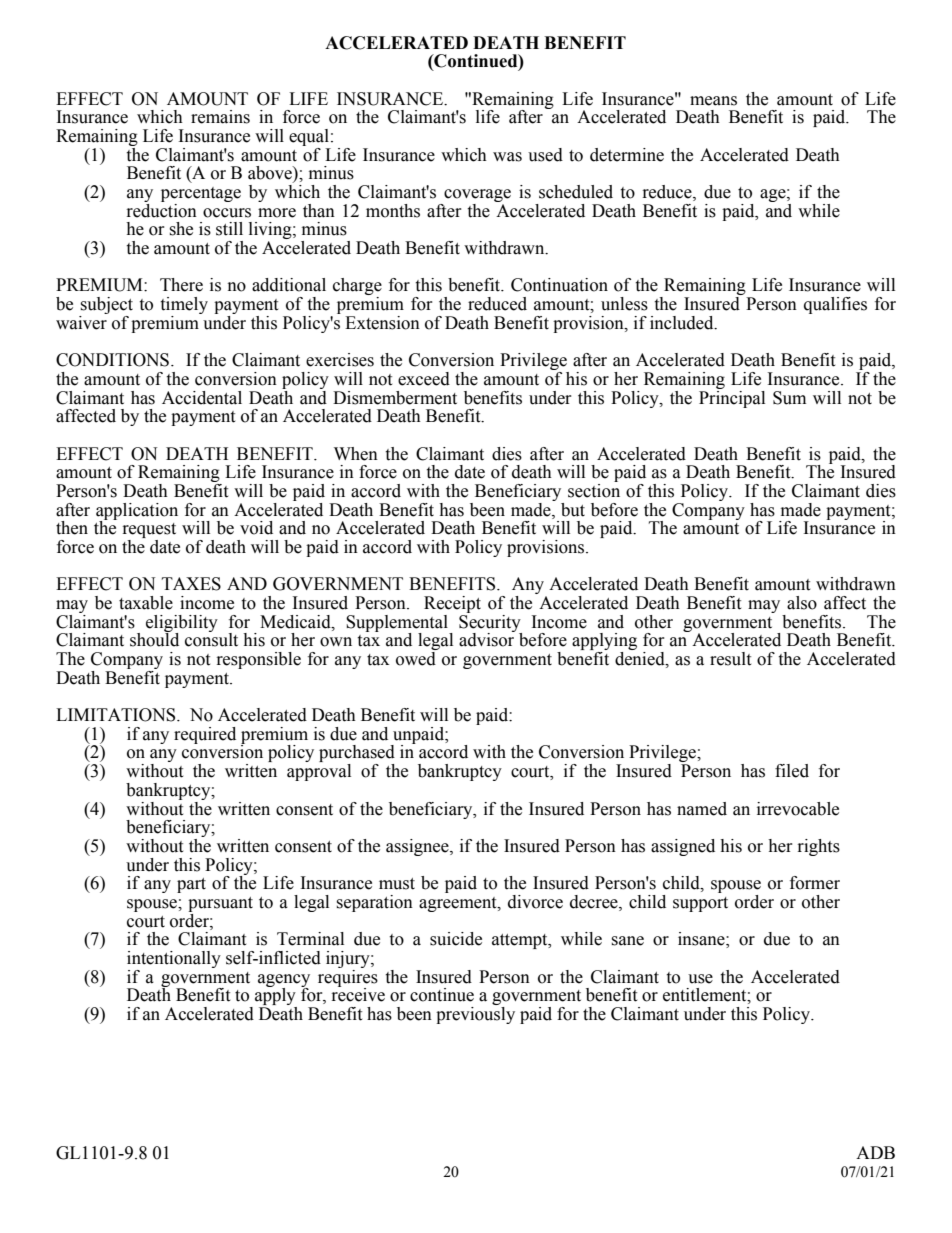 Image resolution: width=952 pixels, height=1233 pixels. What do you see at coordinates (875, 1152) in the document?
I see `ADB` at bounding box center [875, 1152].
